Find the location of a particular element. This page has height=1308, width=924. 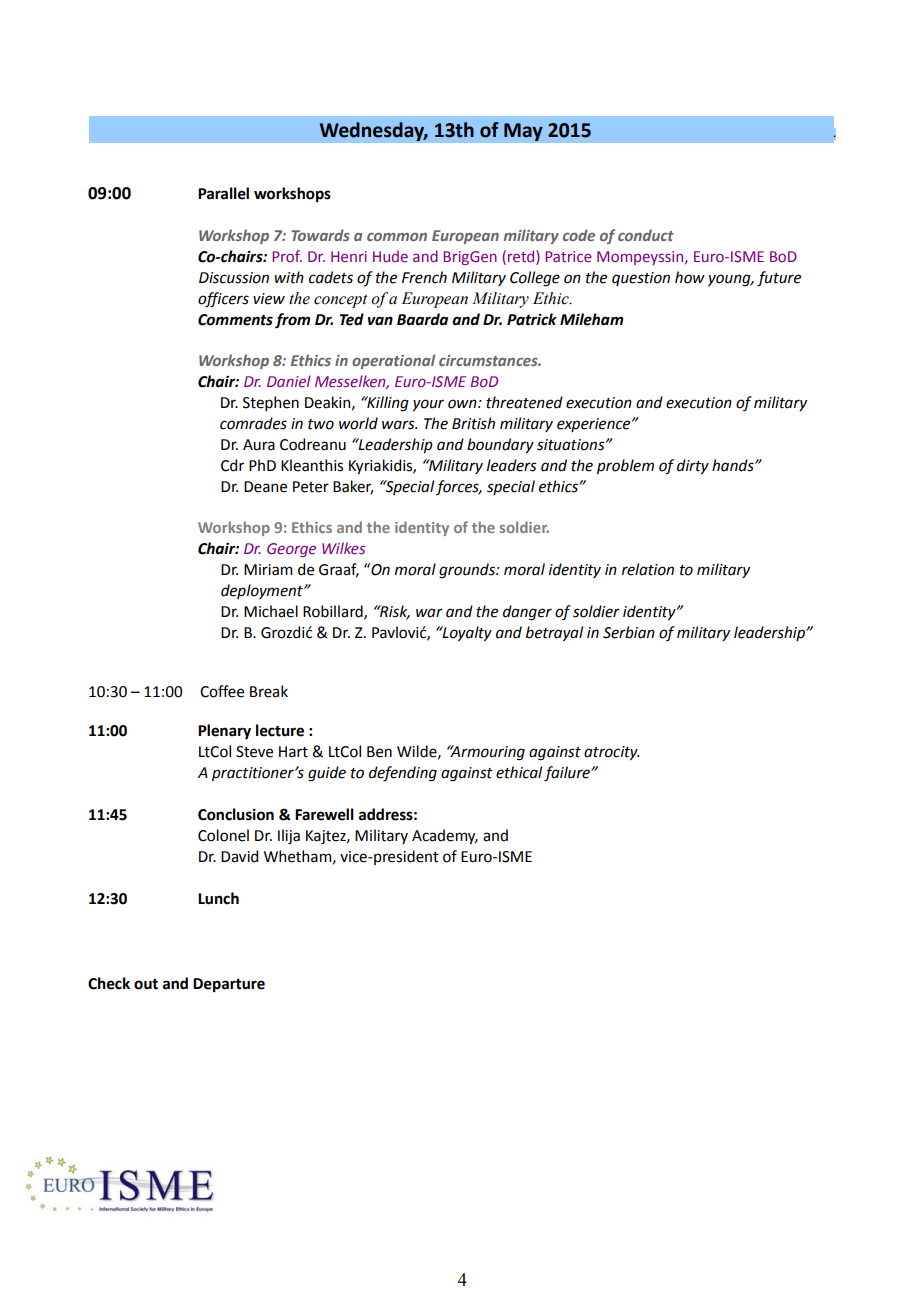

Ben is located at coordinates (379, 752).
